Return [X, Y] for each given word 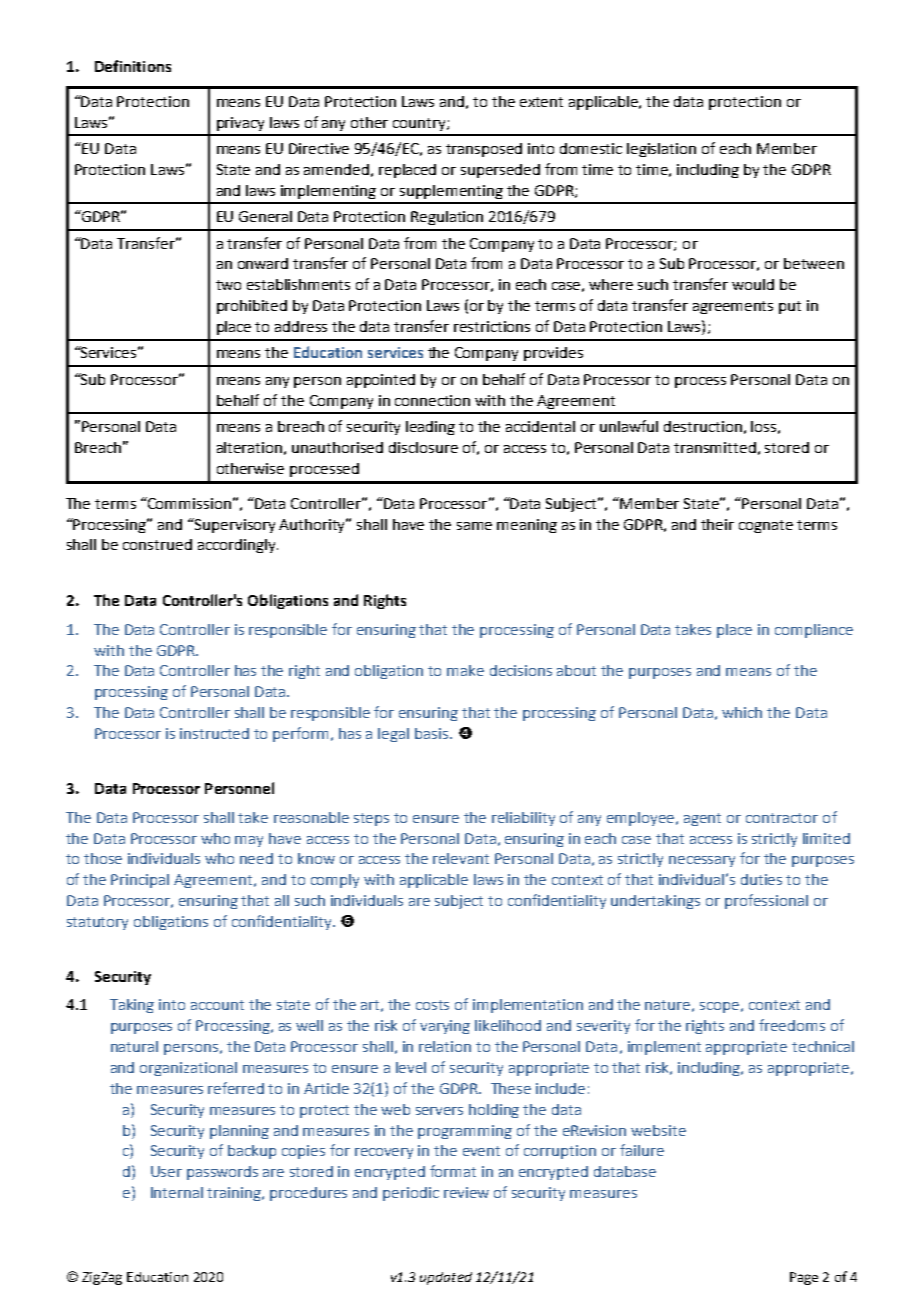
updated [446, 1278]
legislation [661, 150]
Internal [177, 1192]
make [465, 670]
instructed [214, 733]
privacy [240, 124]
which [742, 712]
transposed [484, 150]
